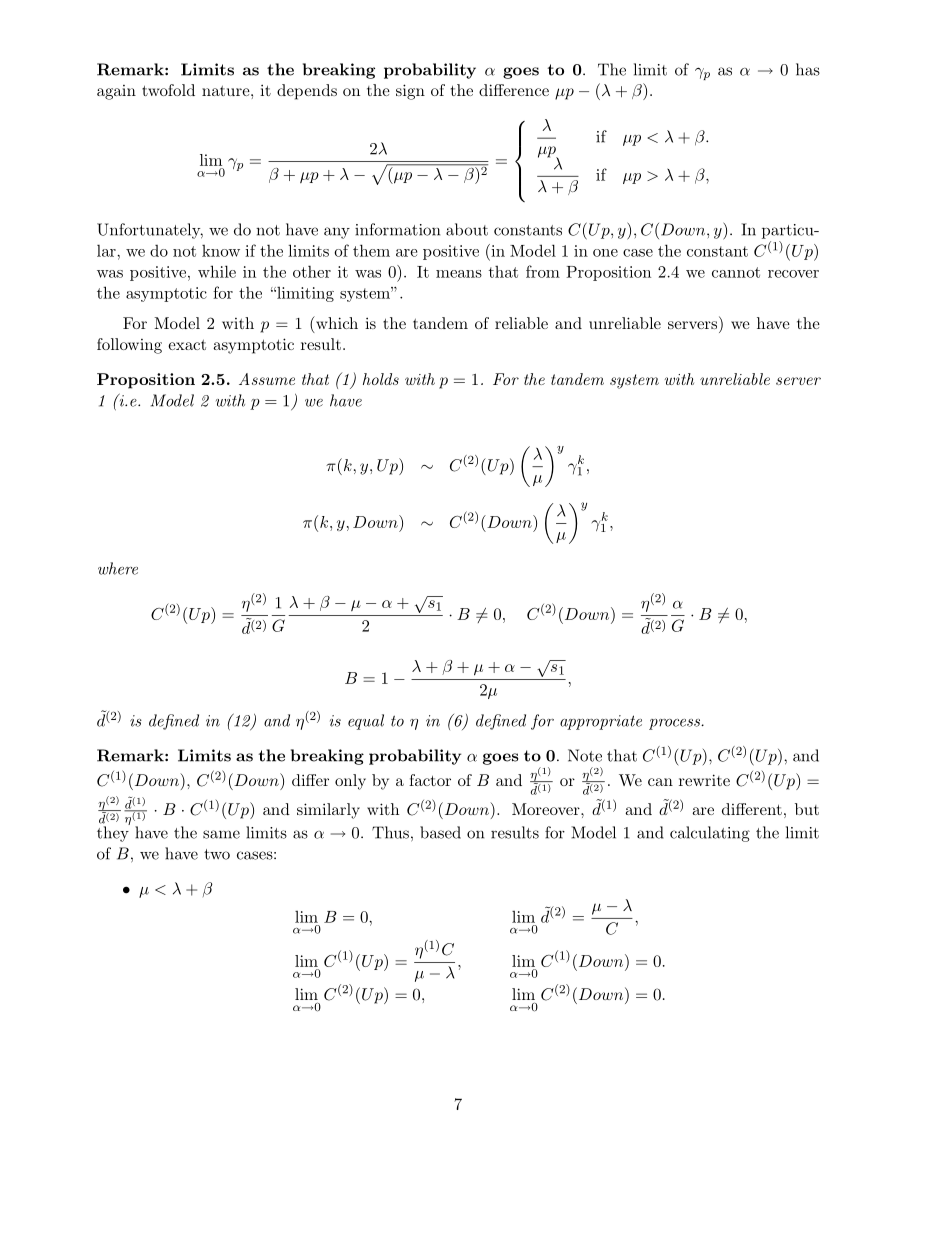 The image size is (952, 1233). I want to click on sign, so click(410, 92).
